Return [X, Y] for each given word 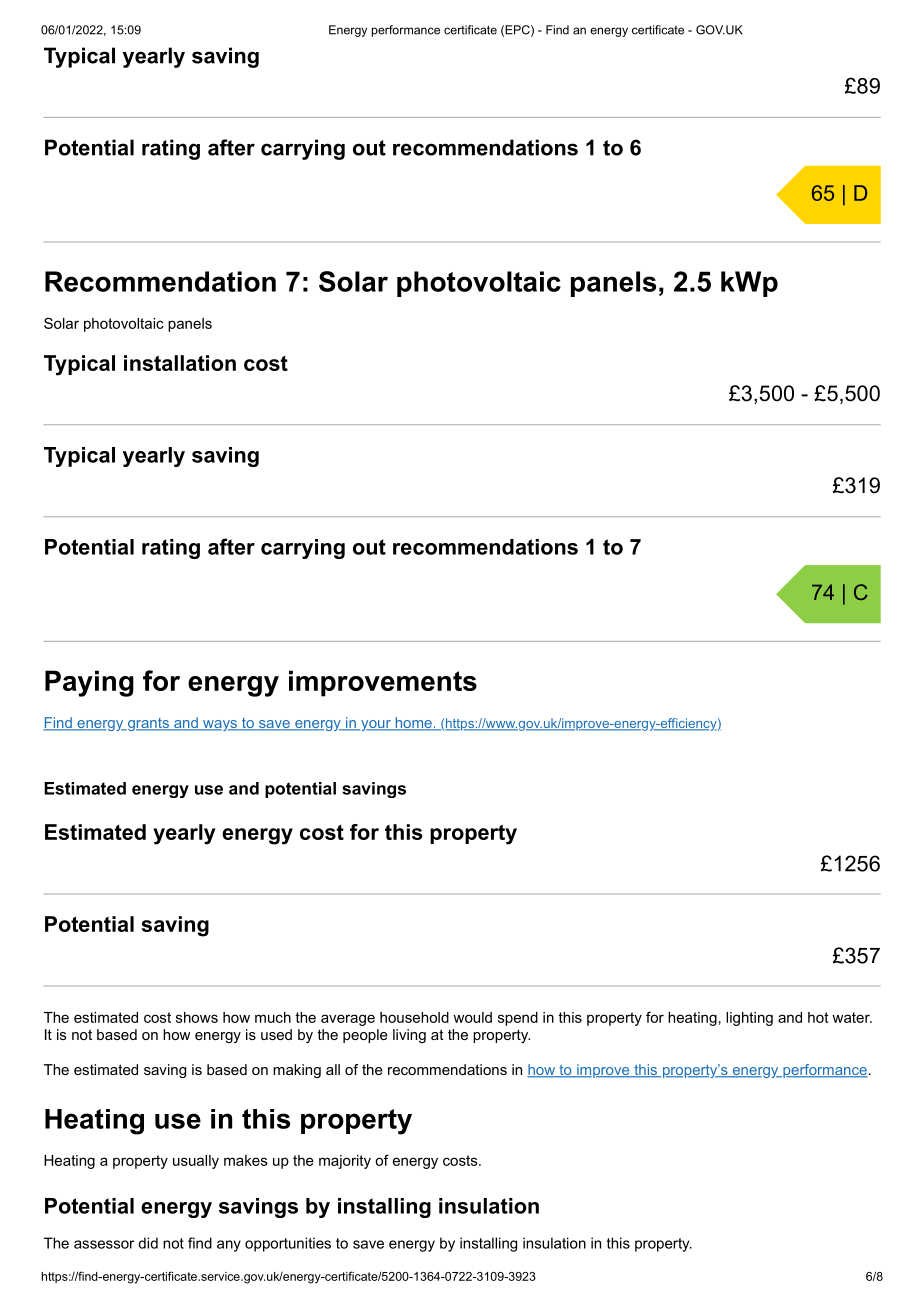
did [148, 1243]
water [852, 1017]
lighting [749, 1019]
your [376, 725]
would [472, 1017]
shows [197, 1017]
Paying [89, 683]
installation [180, 363]
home [413, 724]
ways [220, 725]
